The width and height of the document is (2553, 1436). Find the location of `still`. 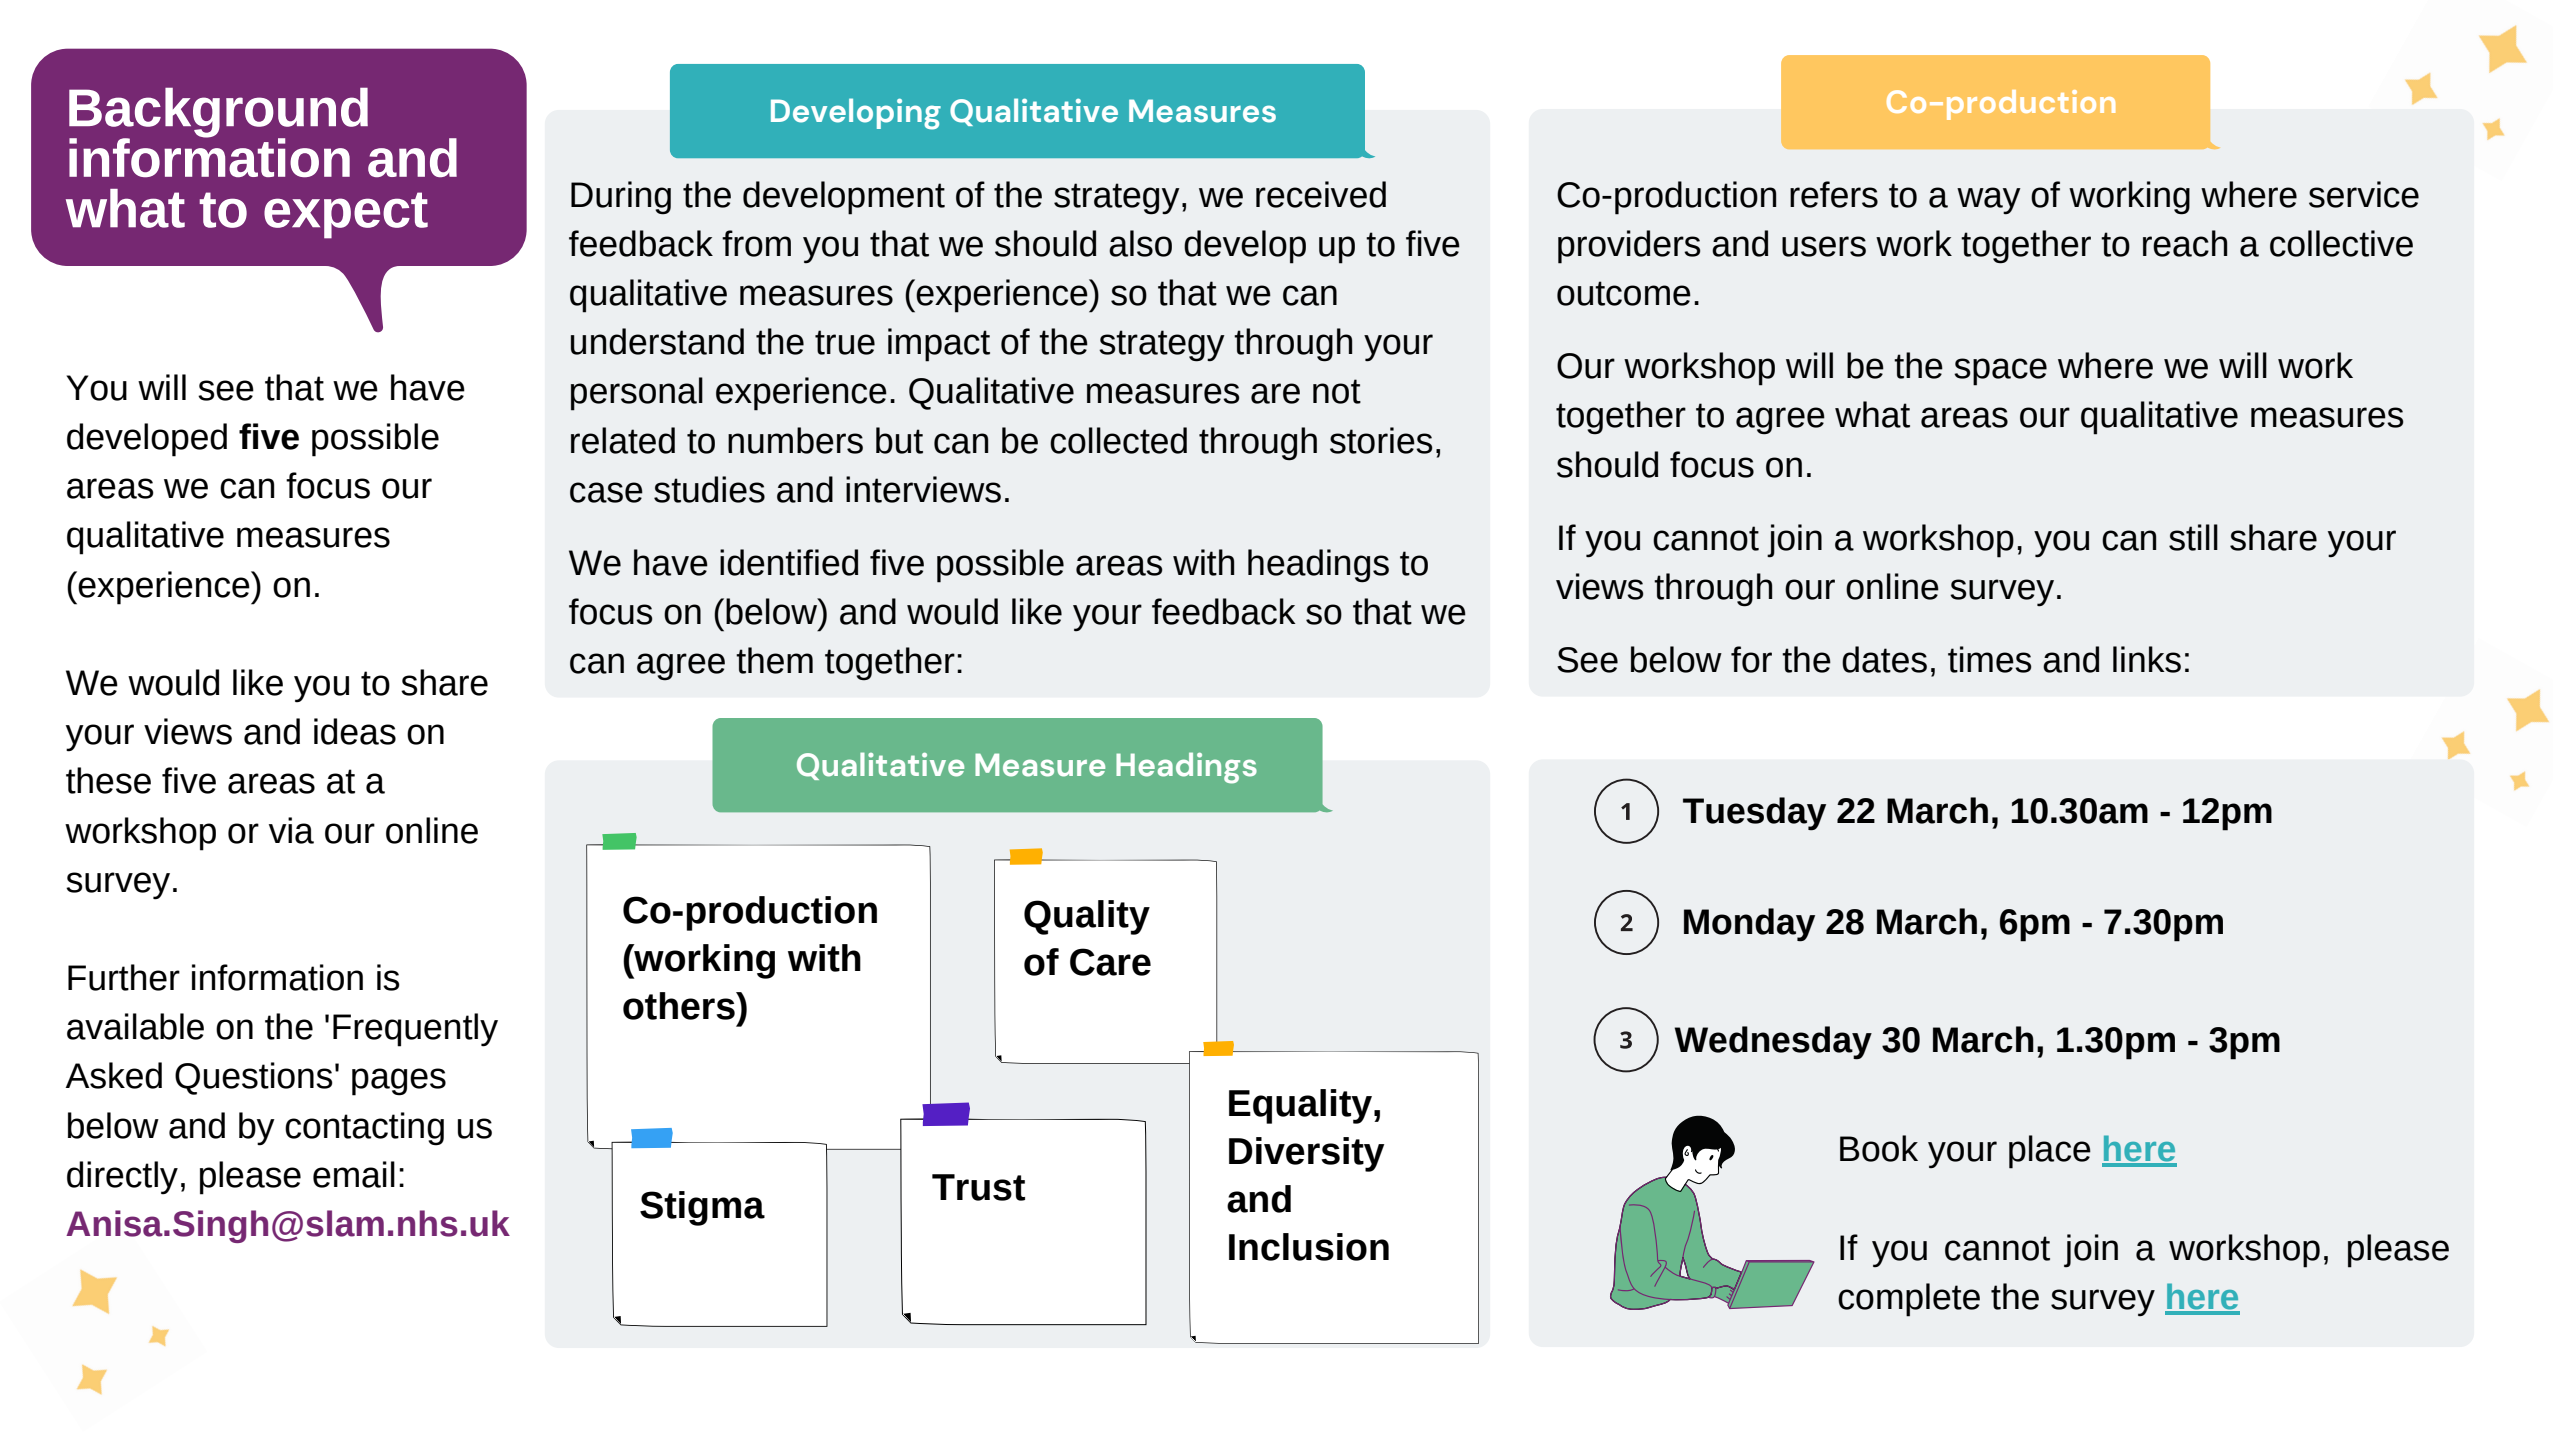

still is located at coordinates (2193, 537).
